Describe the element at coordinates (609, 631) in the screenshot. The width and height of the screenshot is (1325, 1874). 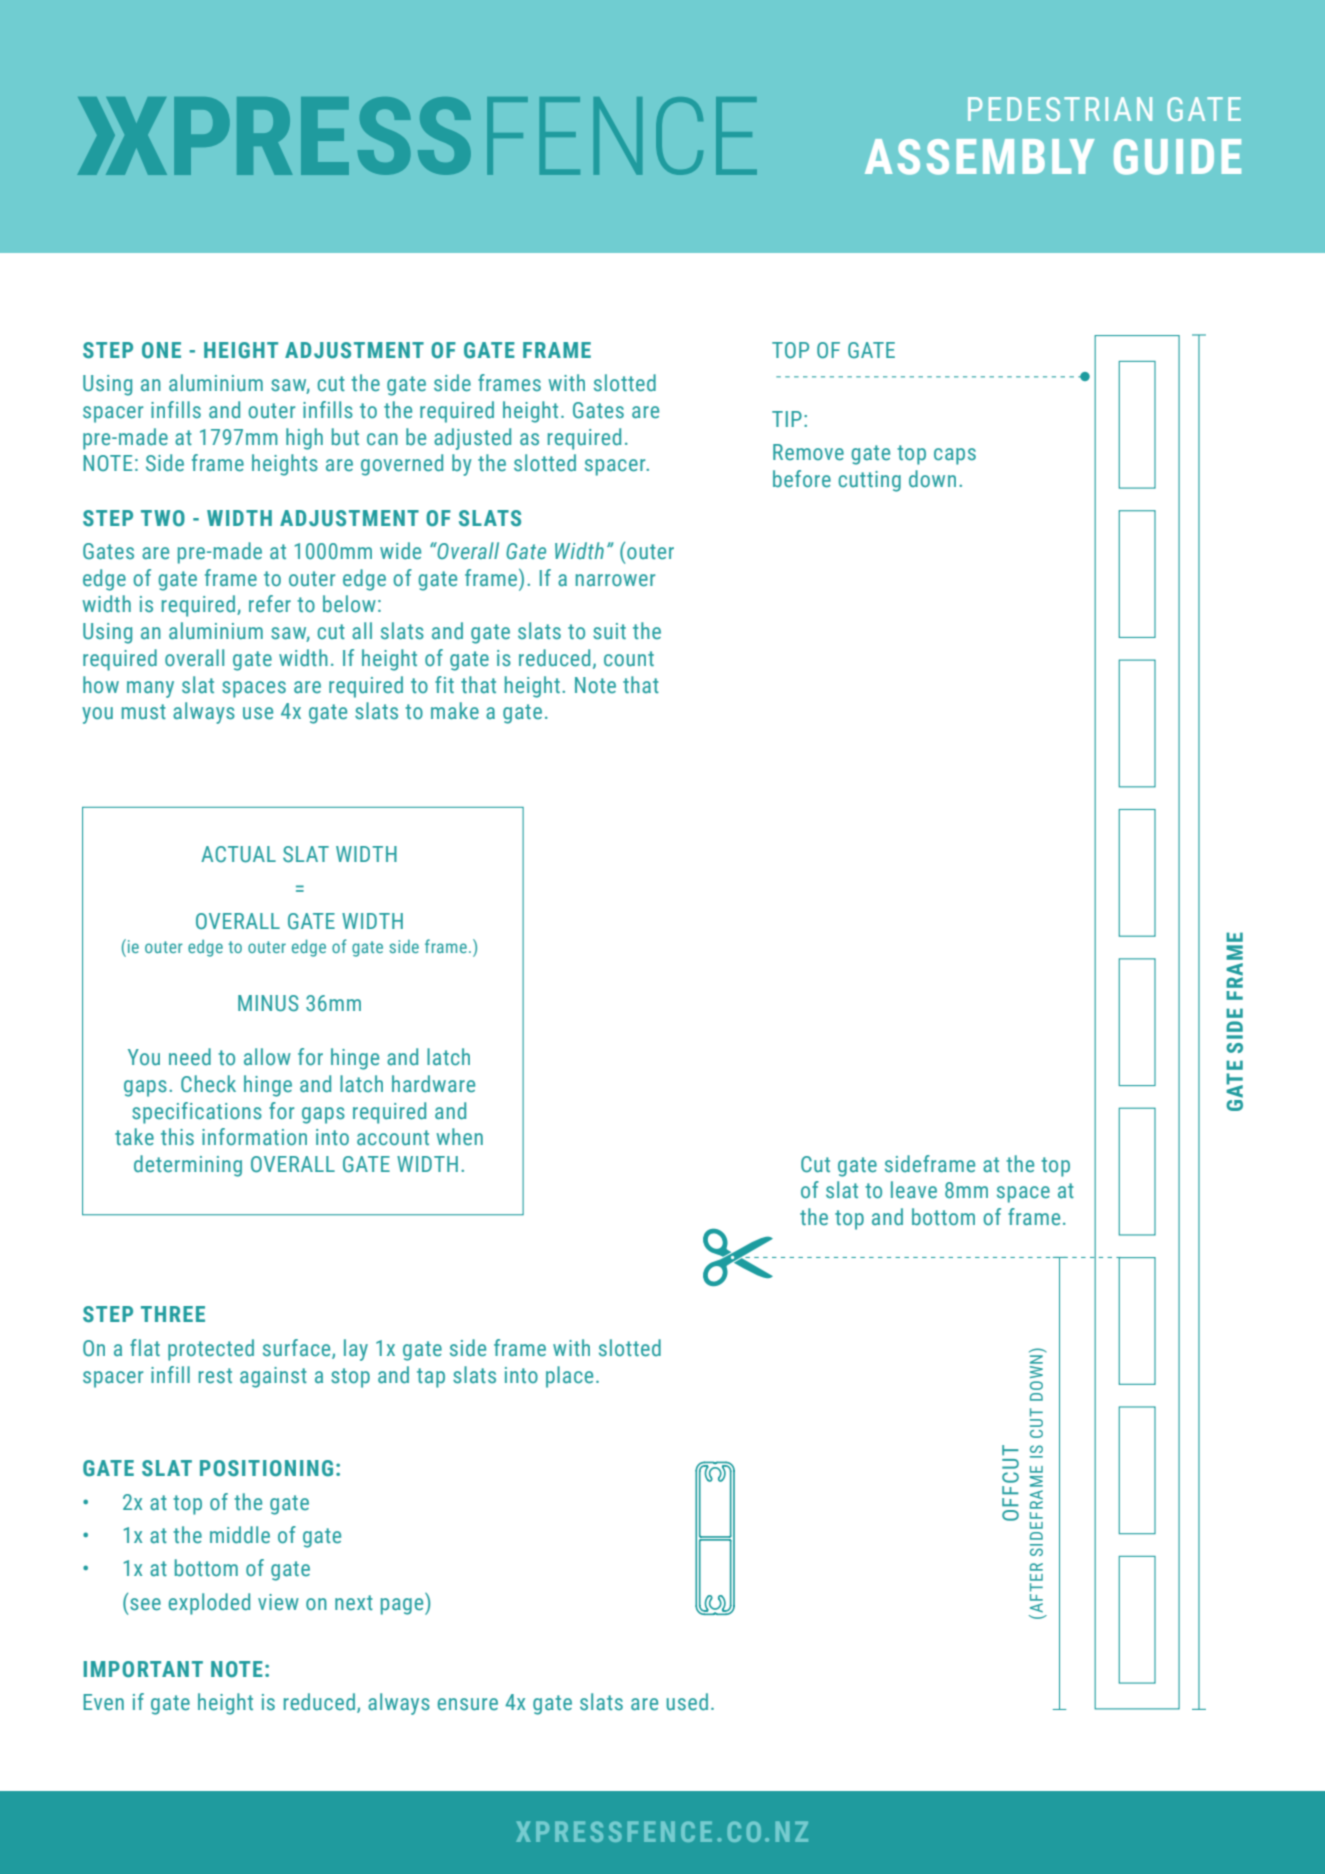
I see `suit` at that location.
